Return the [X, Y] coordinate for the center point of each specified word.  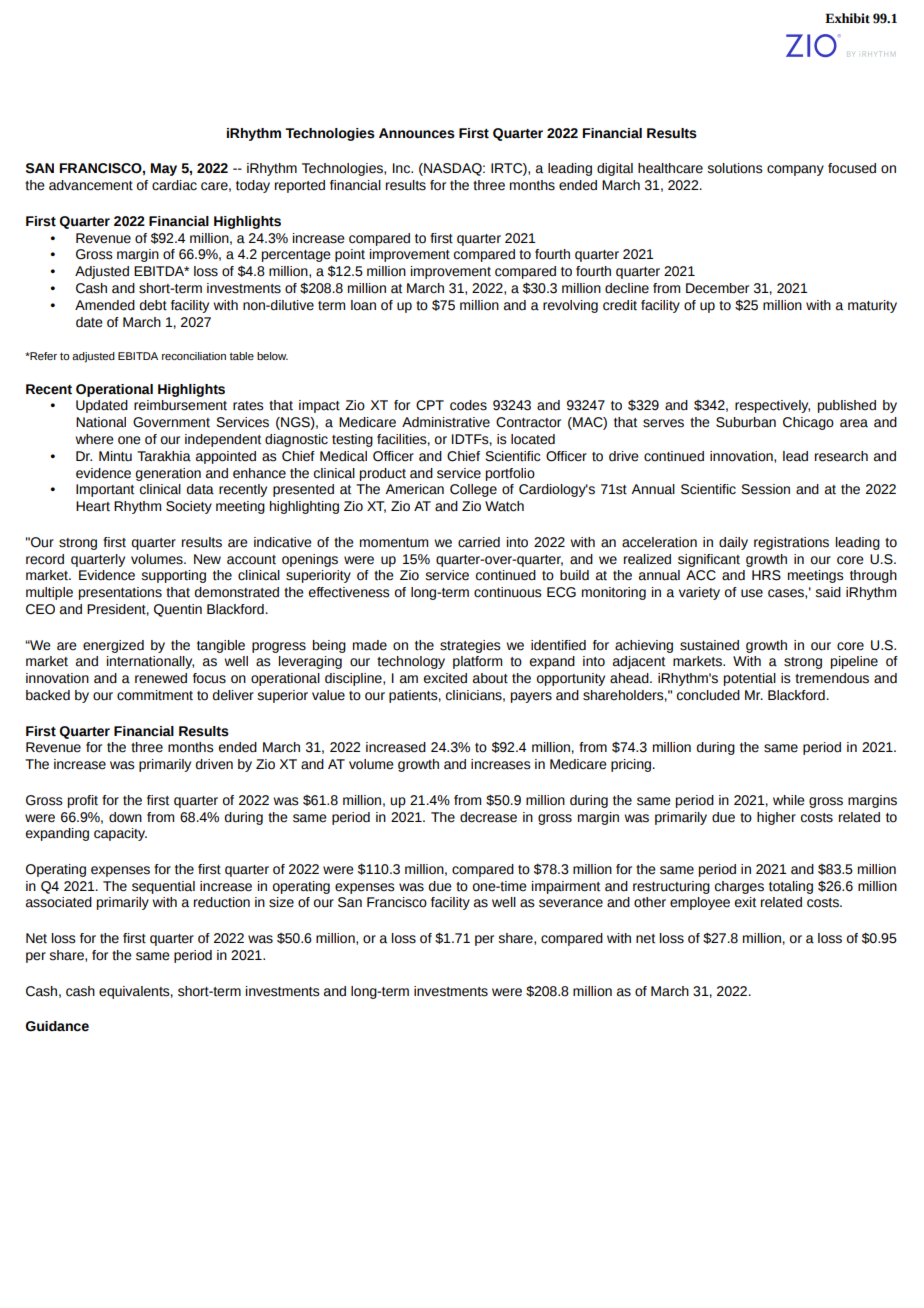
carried [479, 542]
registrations [791, 543]
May [164, 169]
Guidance [57, 1026]
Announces [417, 133]
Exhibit [847, 18]
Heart [93, 506]
